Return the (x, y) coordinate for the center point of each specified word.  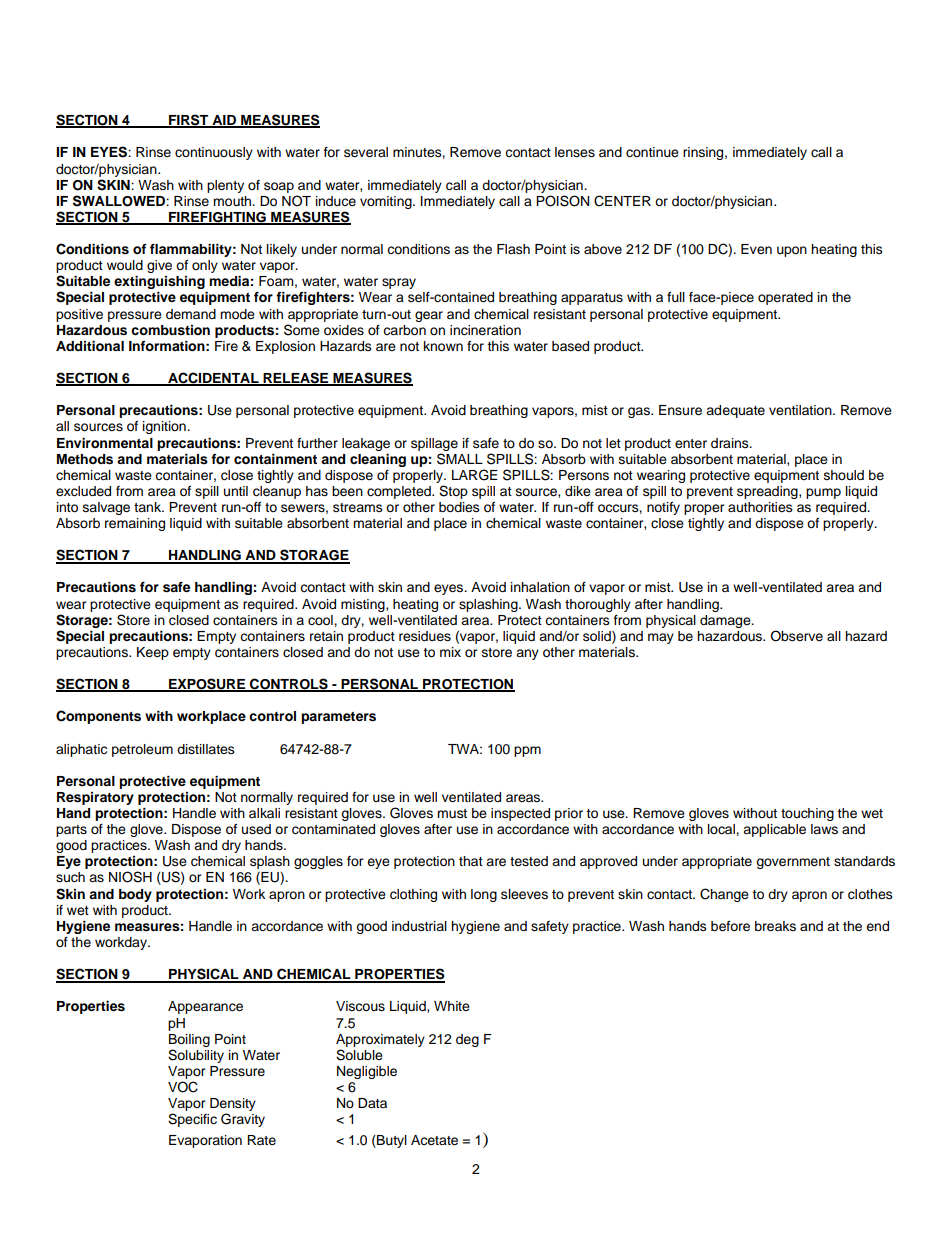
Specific (192, 1120)
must (452, 813)
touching (807, 814)
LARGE (475, 475)
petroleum (142, 750)
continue (652, 152)
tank (149, 507)
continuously (214, 153)
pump (823, 493)
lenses (575, 152)
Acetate (434, 1140)
